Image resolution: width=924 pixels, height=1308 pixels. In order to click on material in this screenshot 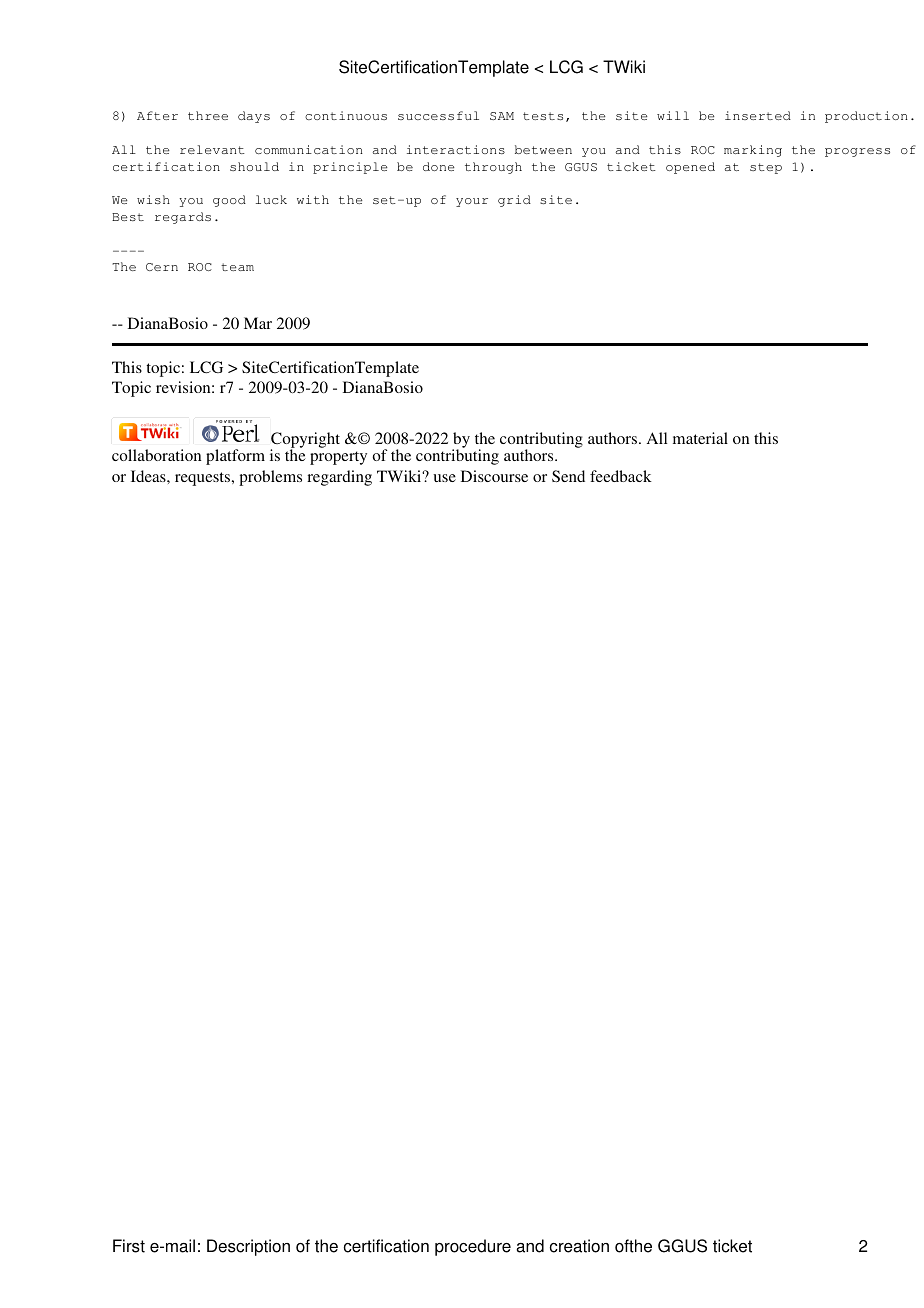, I will do `click(700, 438)`.
